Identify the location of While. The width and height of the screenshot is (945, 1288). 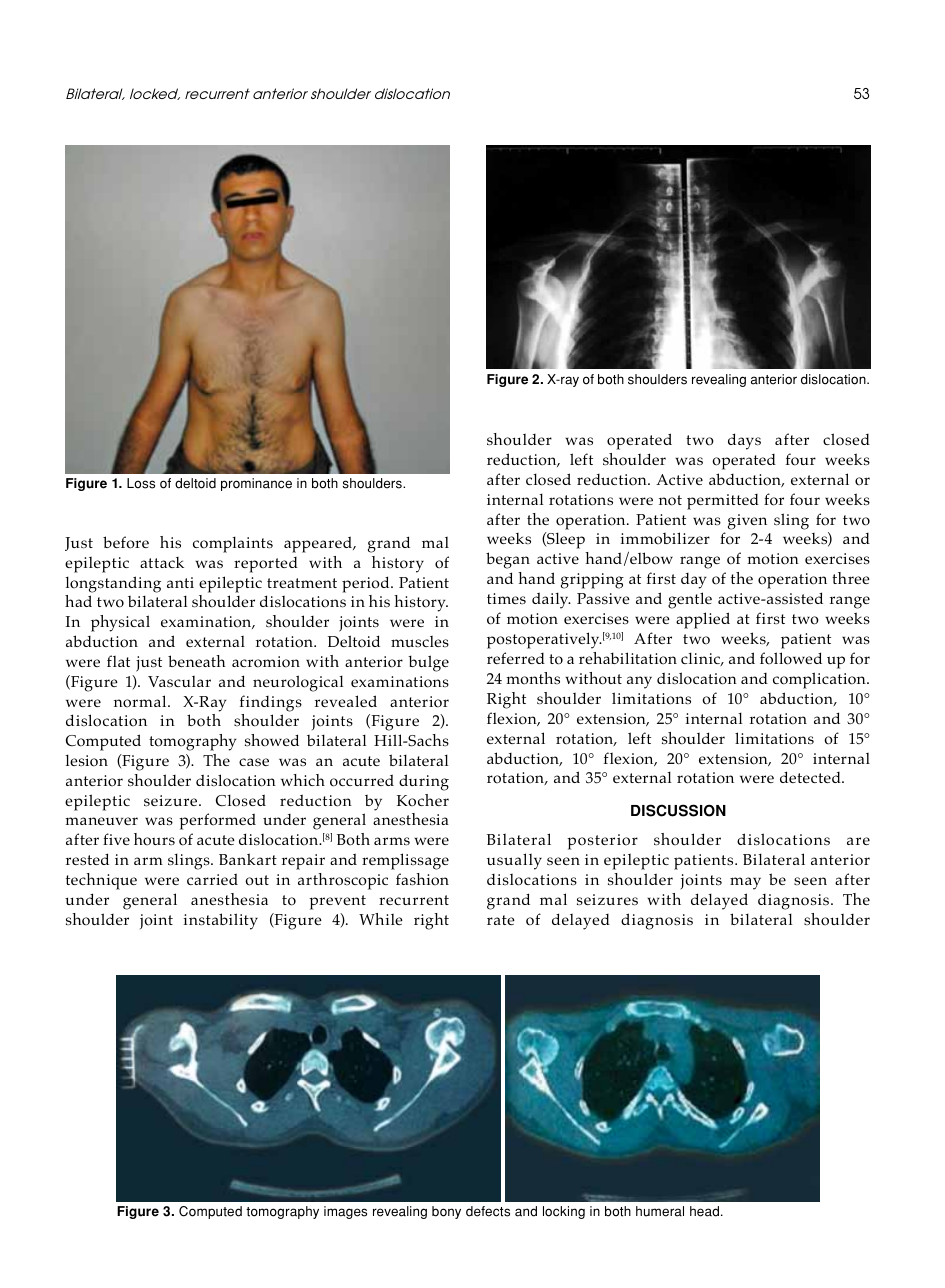
(381, 919).
